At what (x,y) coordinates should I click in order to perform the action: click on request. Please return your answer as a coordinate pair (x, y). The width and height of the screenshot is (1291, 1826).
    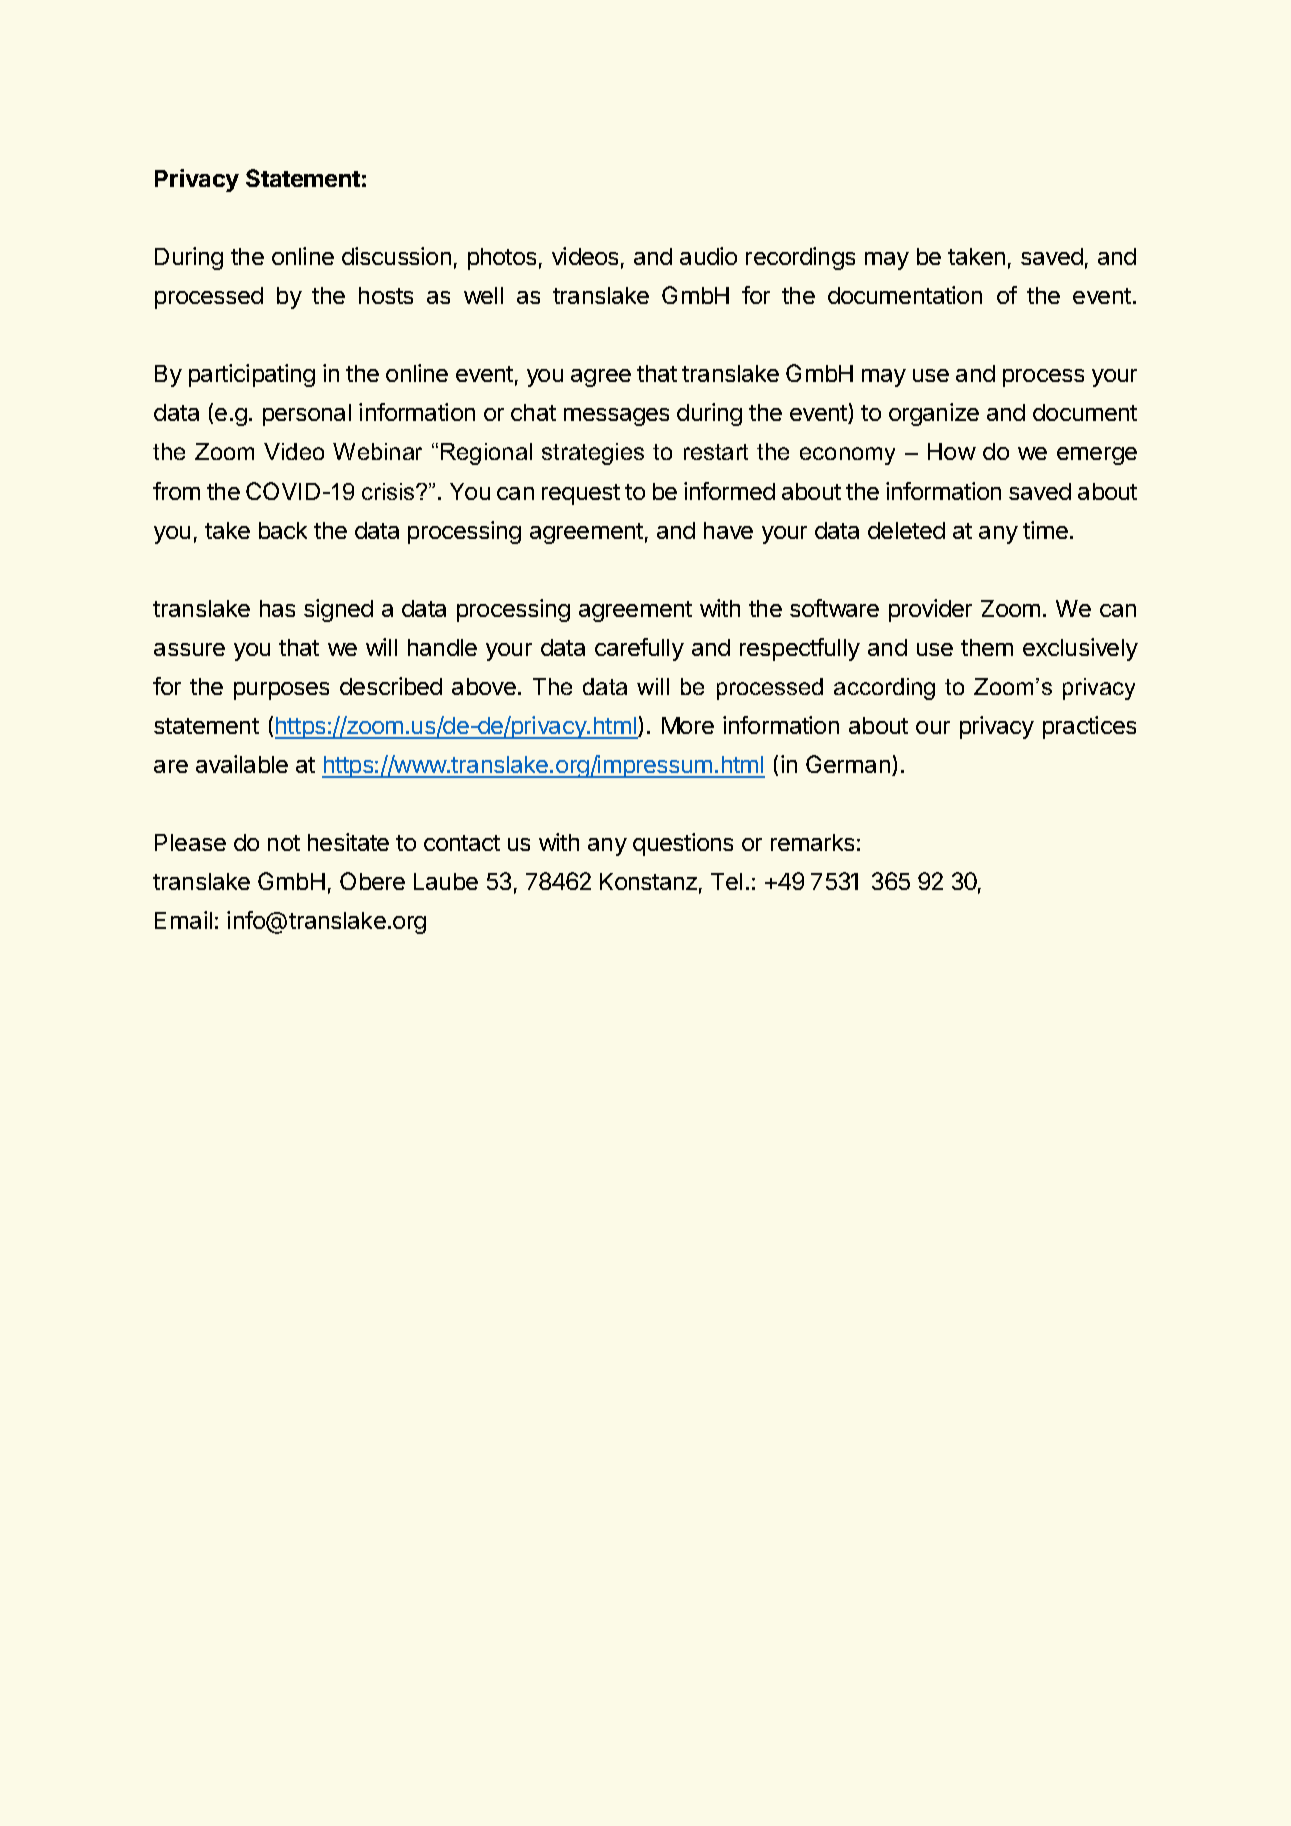
    Looking at the image, I should click on (581, 494).
